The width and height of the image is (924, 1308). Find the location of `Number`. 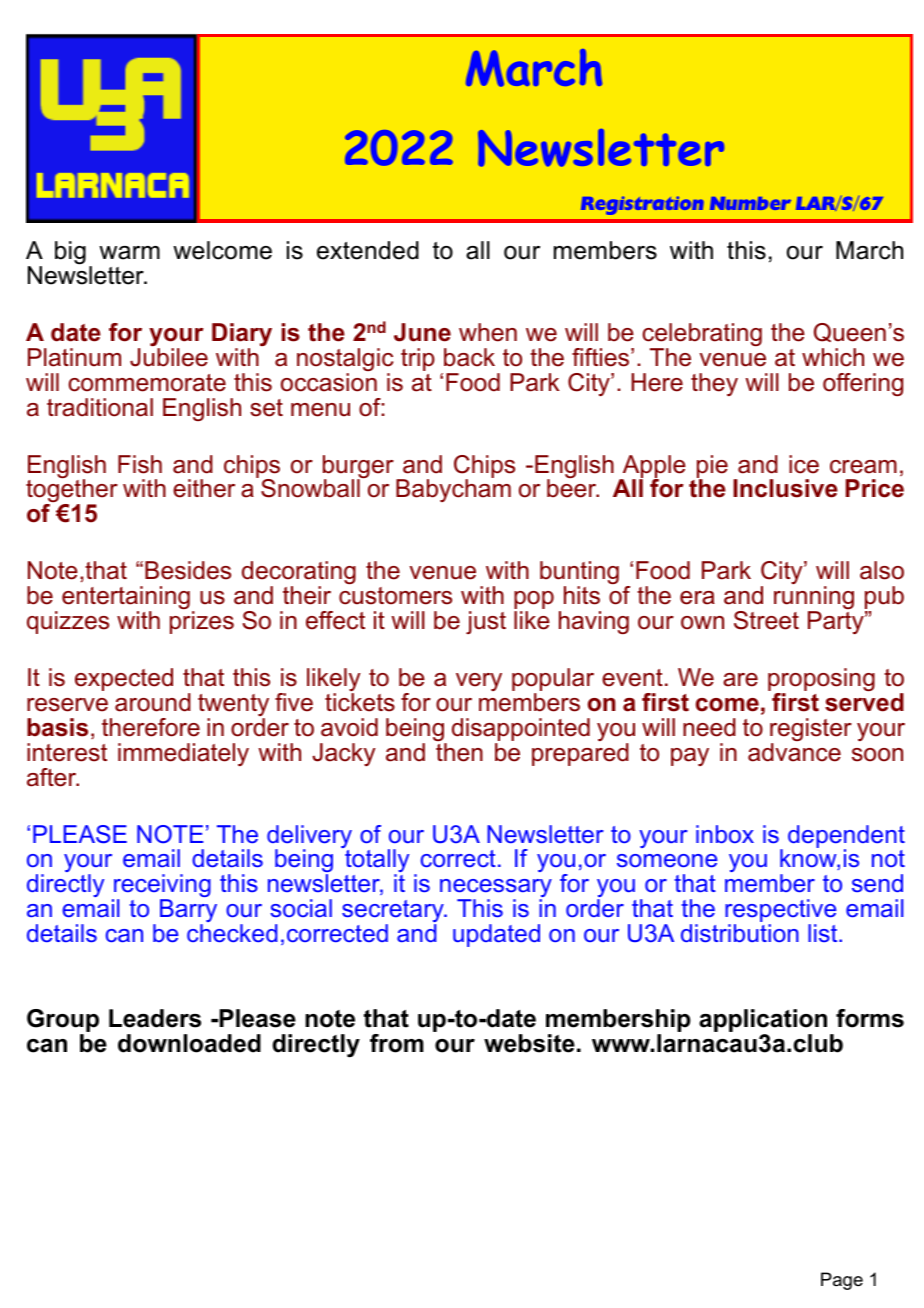

Number is located at coordinates (750, 203).
